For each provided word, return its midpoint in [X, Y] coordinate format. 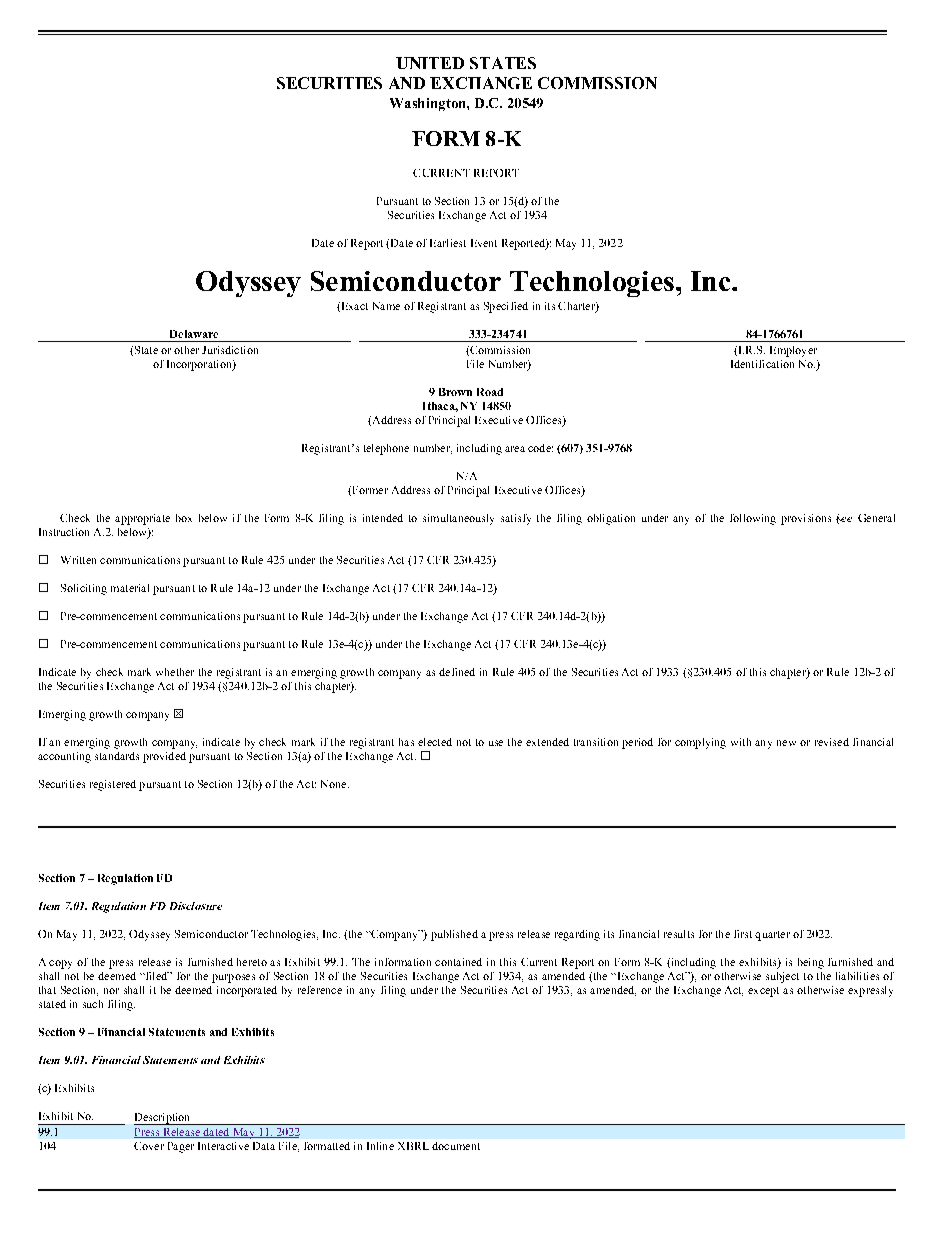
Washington [429, 104]
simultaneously [458, 519]
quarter [772, 936]
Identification [762, 364]
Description [163, 1119]
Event [484, 243]
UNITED [430, 63]
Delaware [194, 334]
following [753, 519]
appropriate [142, 519]
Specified [506, 307]
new [786, 743]
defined [457, 672]
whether [175, 672]
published [454, 935]
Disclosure [196, 906]
